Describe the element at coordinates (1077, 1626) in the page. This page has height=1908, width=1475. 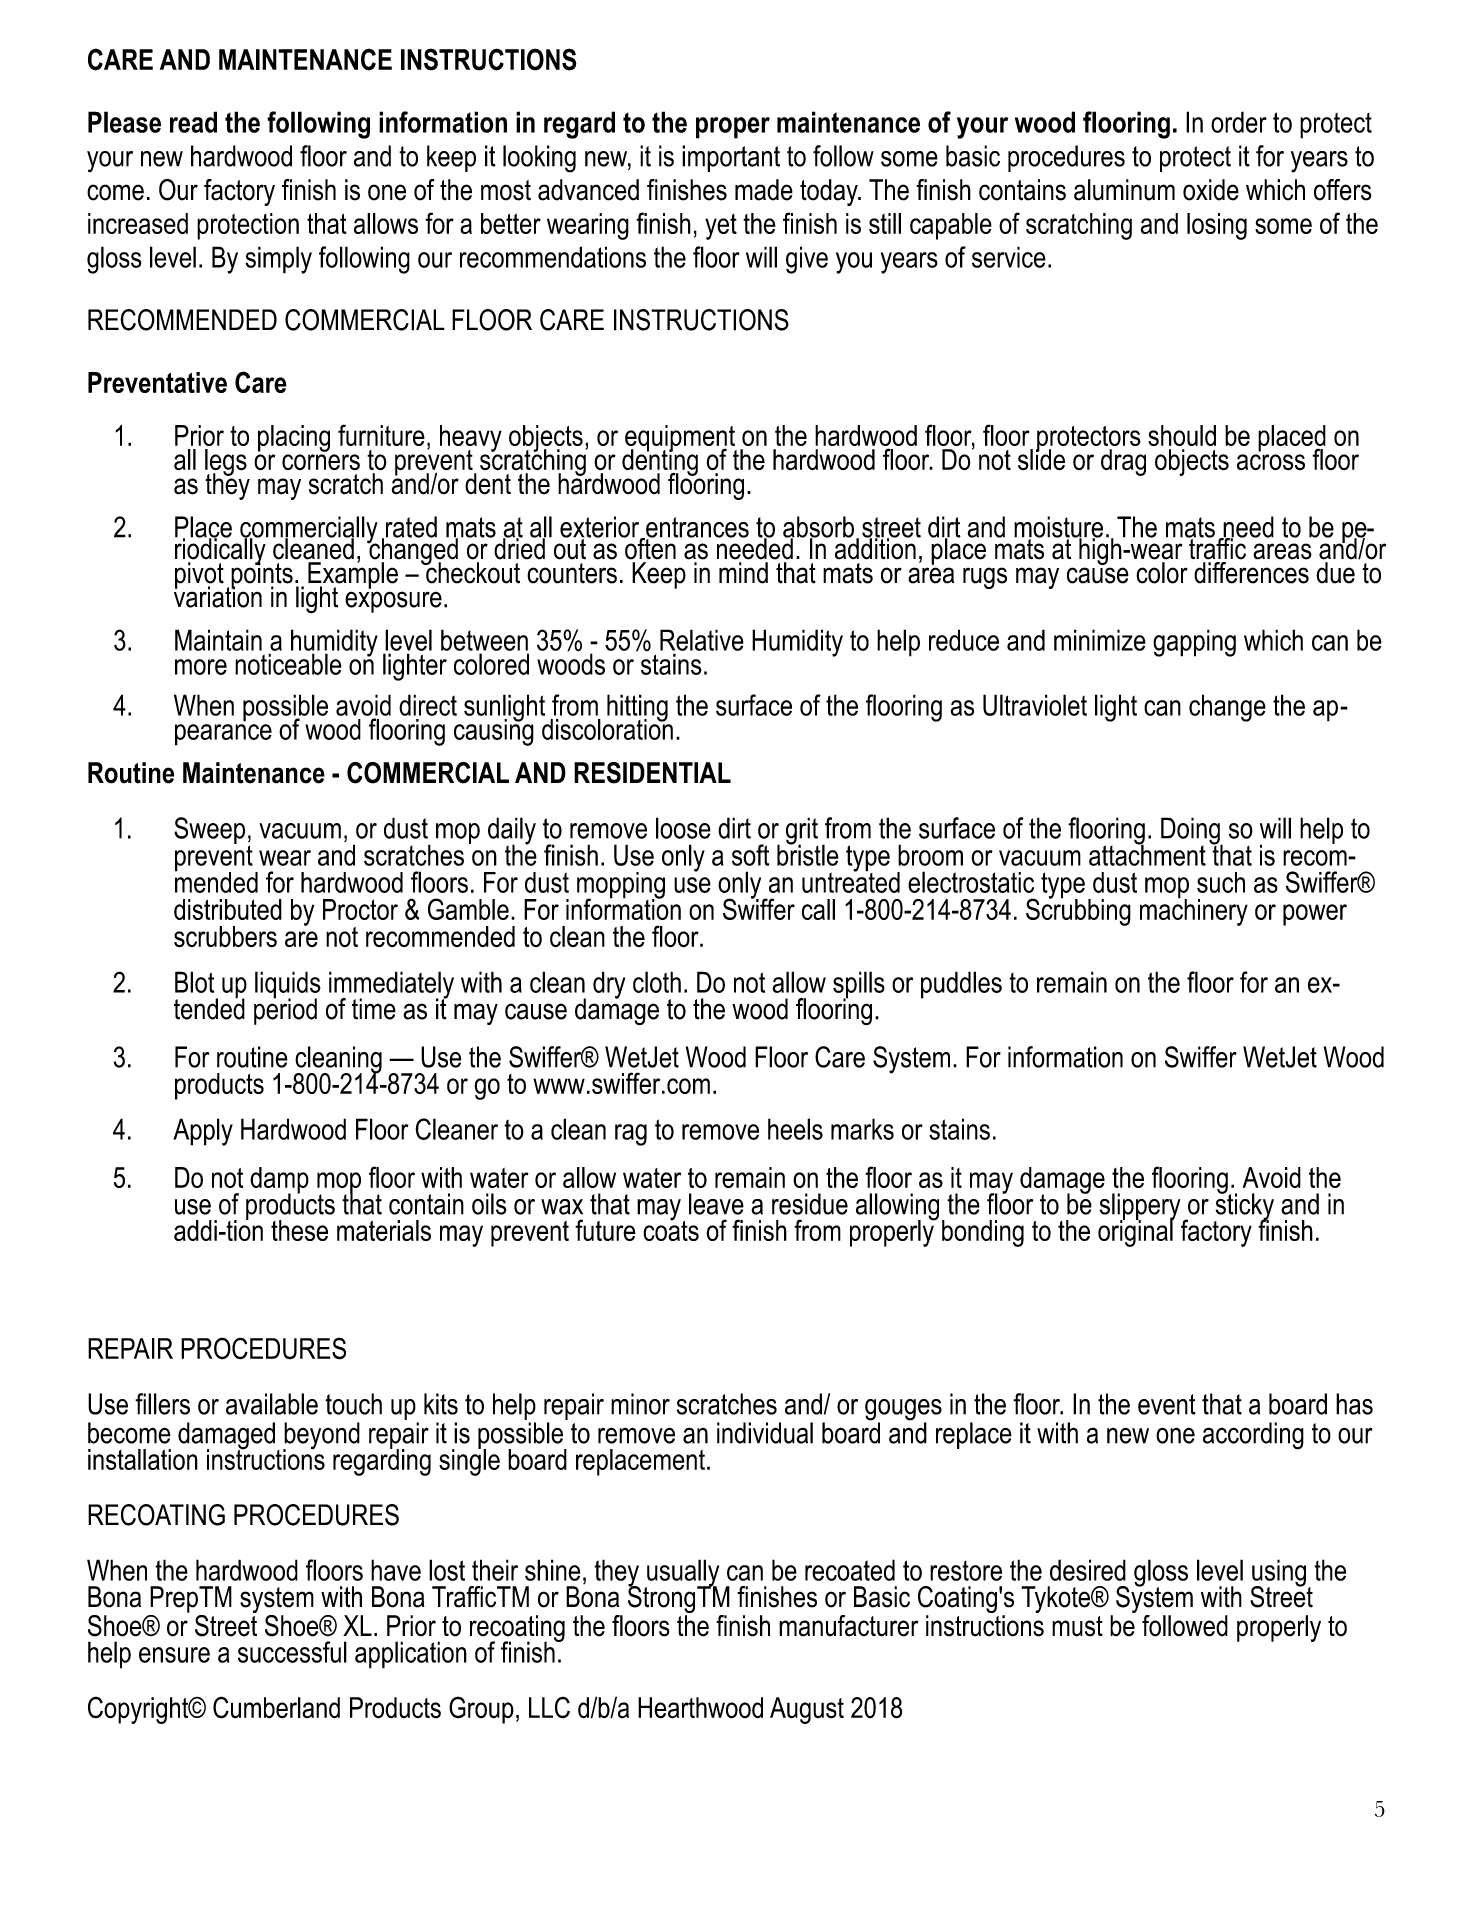
I see `must` at that location.
